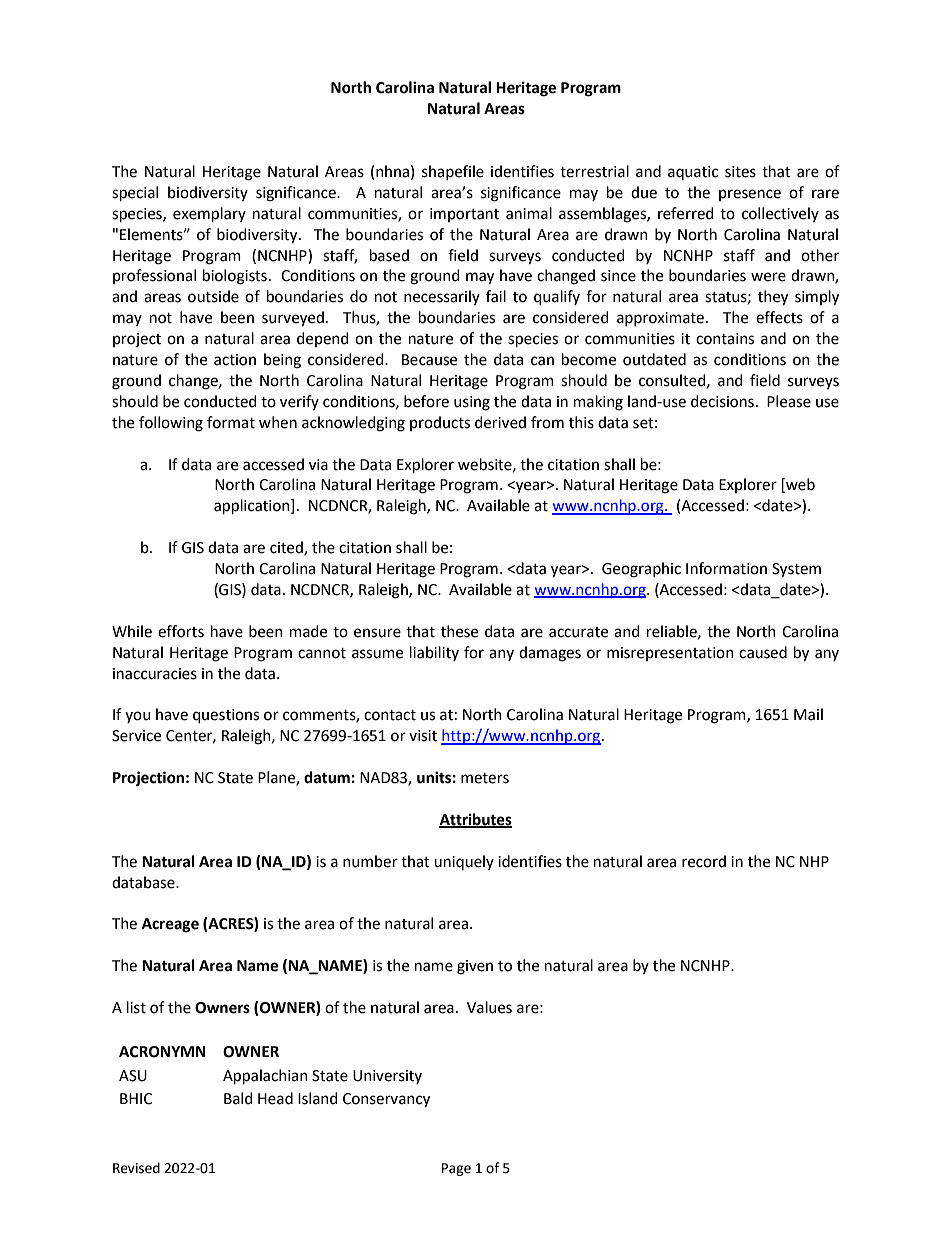  What do you see at coordinates (763, 652) in the image?
I see `caused` at bounding box center [763, 652].
